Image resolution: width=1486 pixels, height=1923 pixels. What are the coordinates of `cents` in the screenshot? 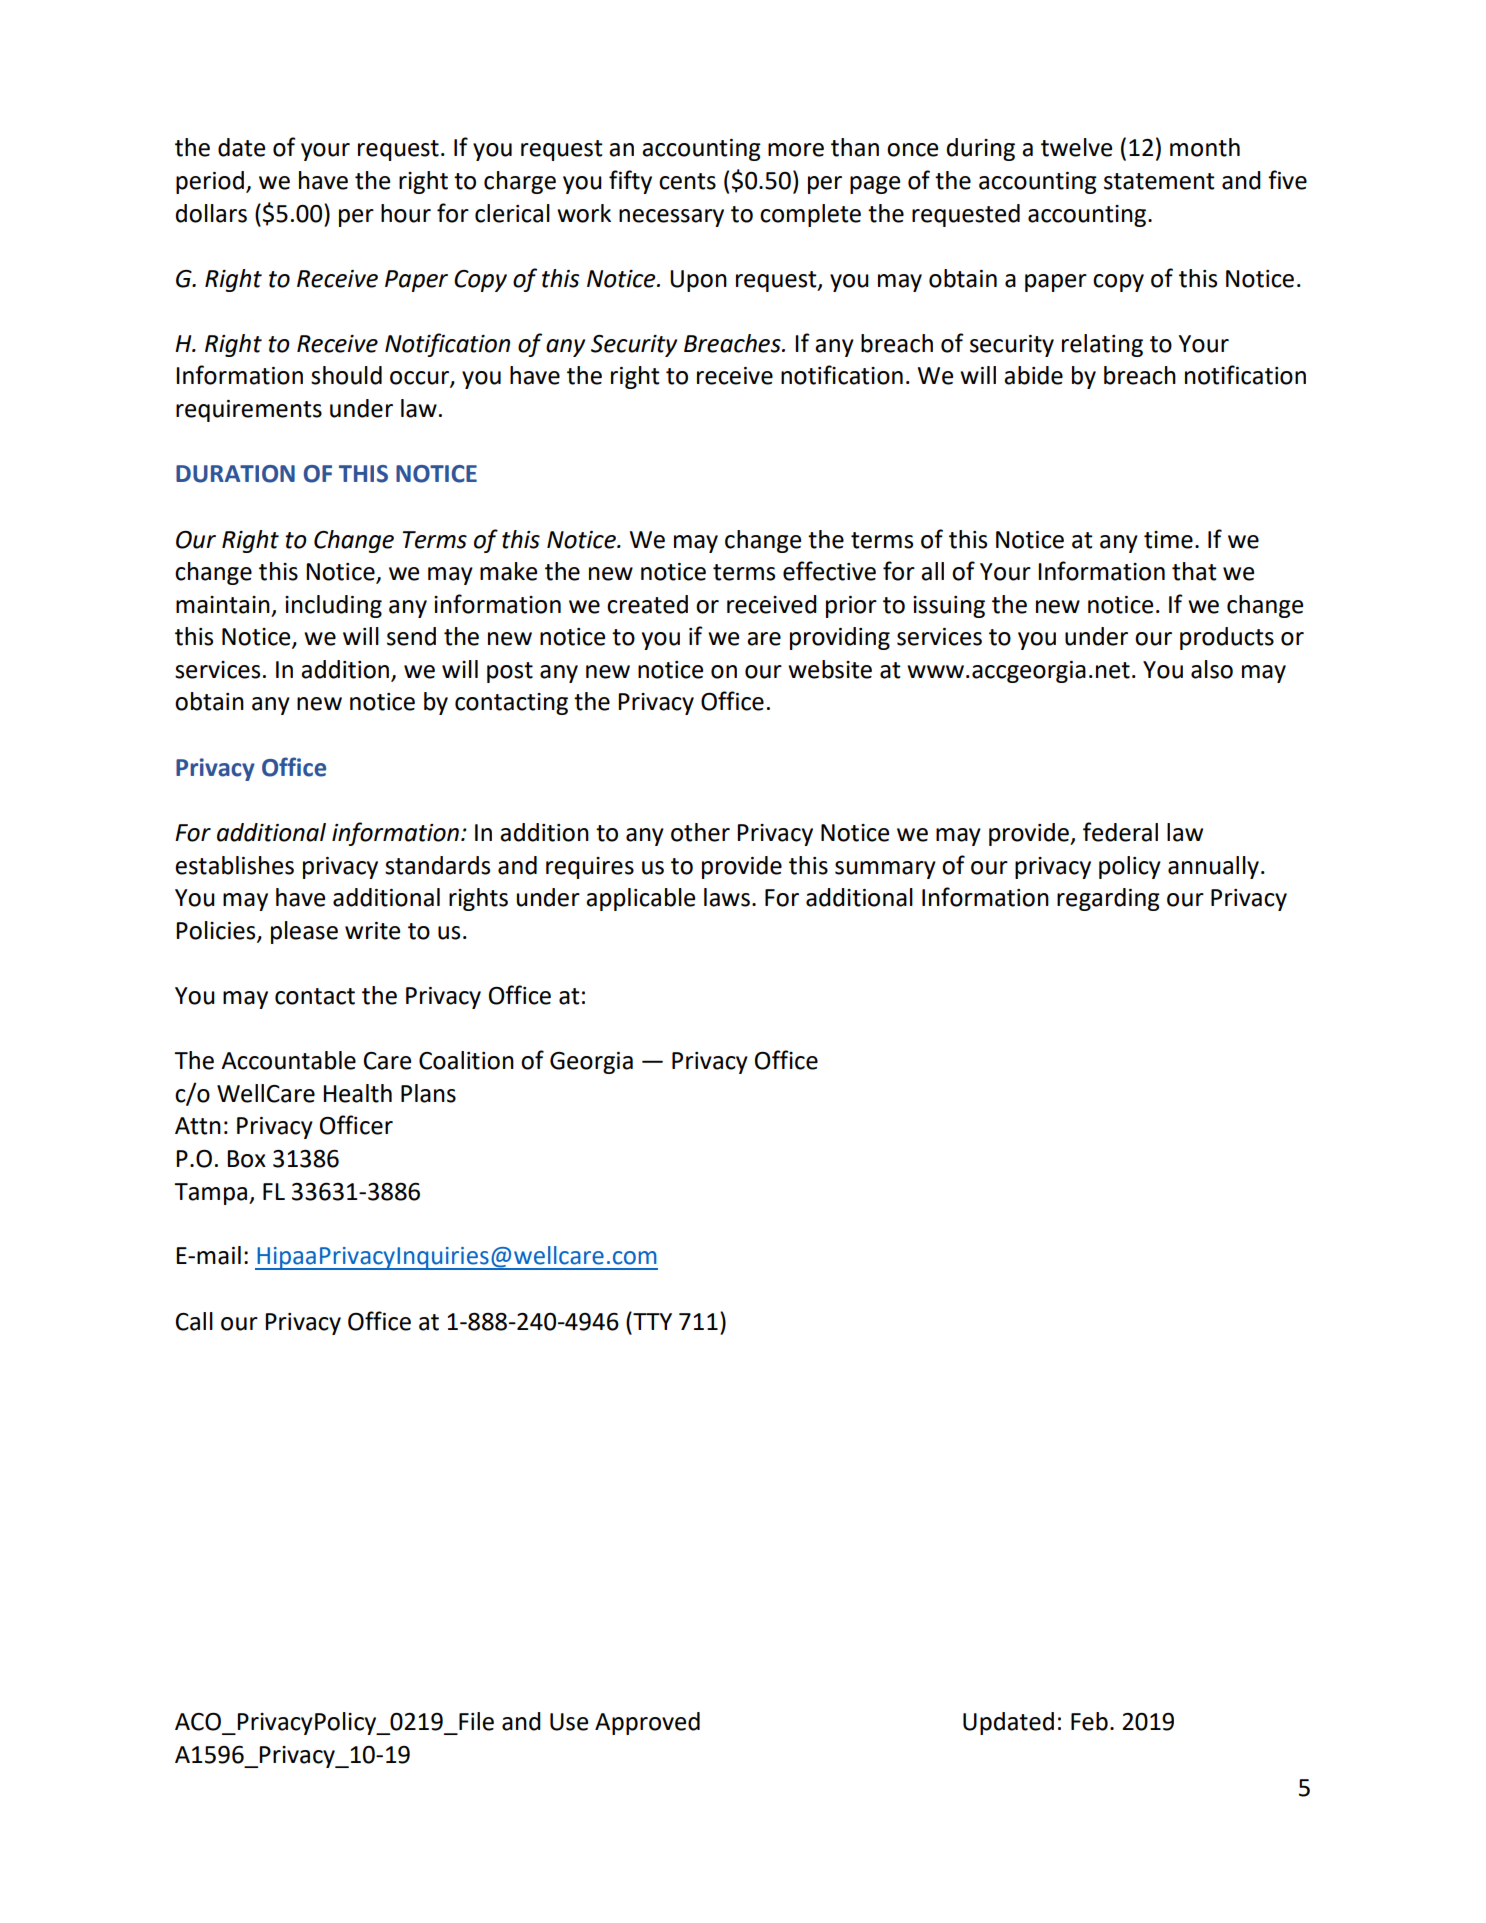 It's located at (687, 181).
